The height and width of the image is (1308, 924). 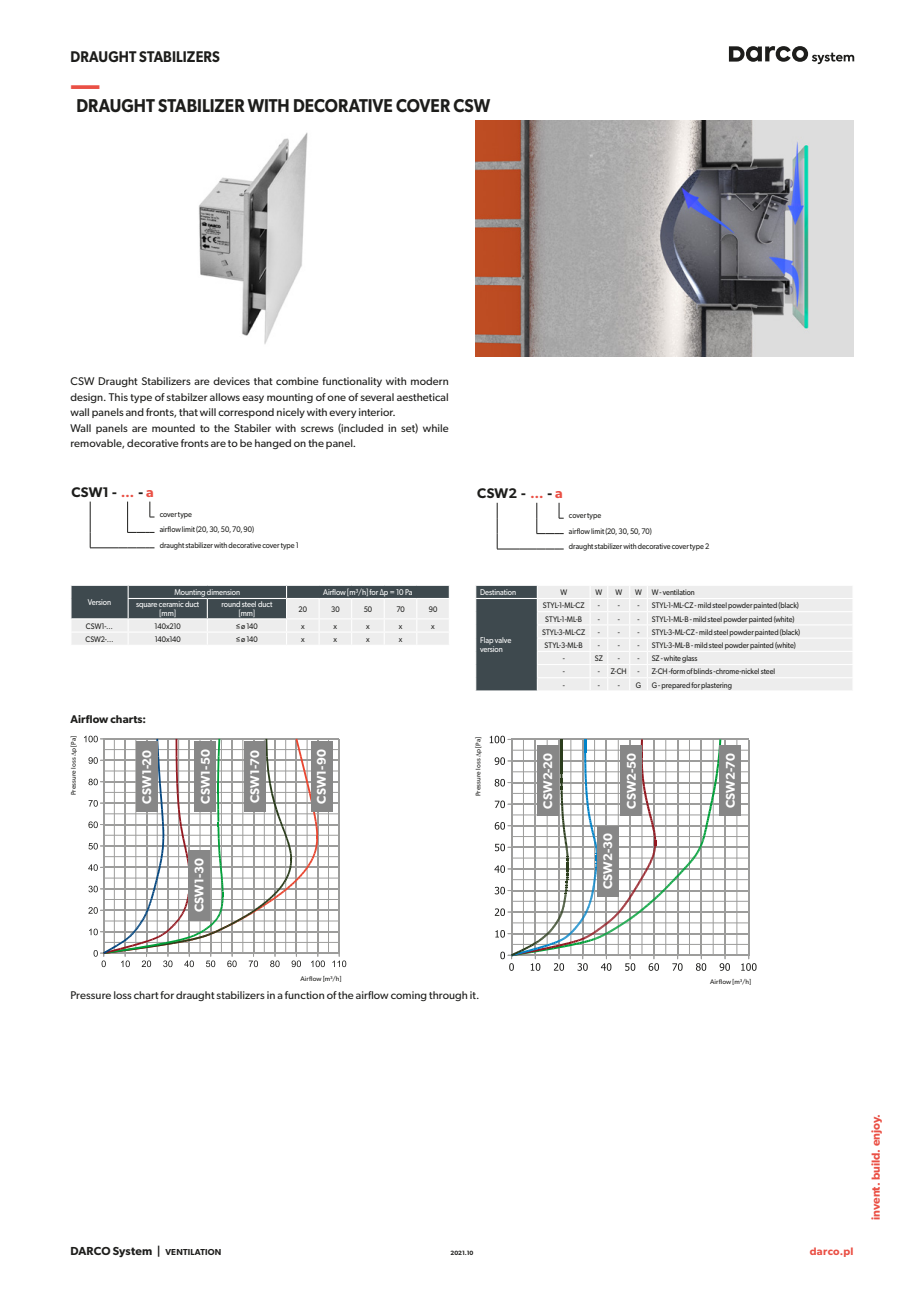 I want to click on coming, so click(x=409, y=996).
